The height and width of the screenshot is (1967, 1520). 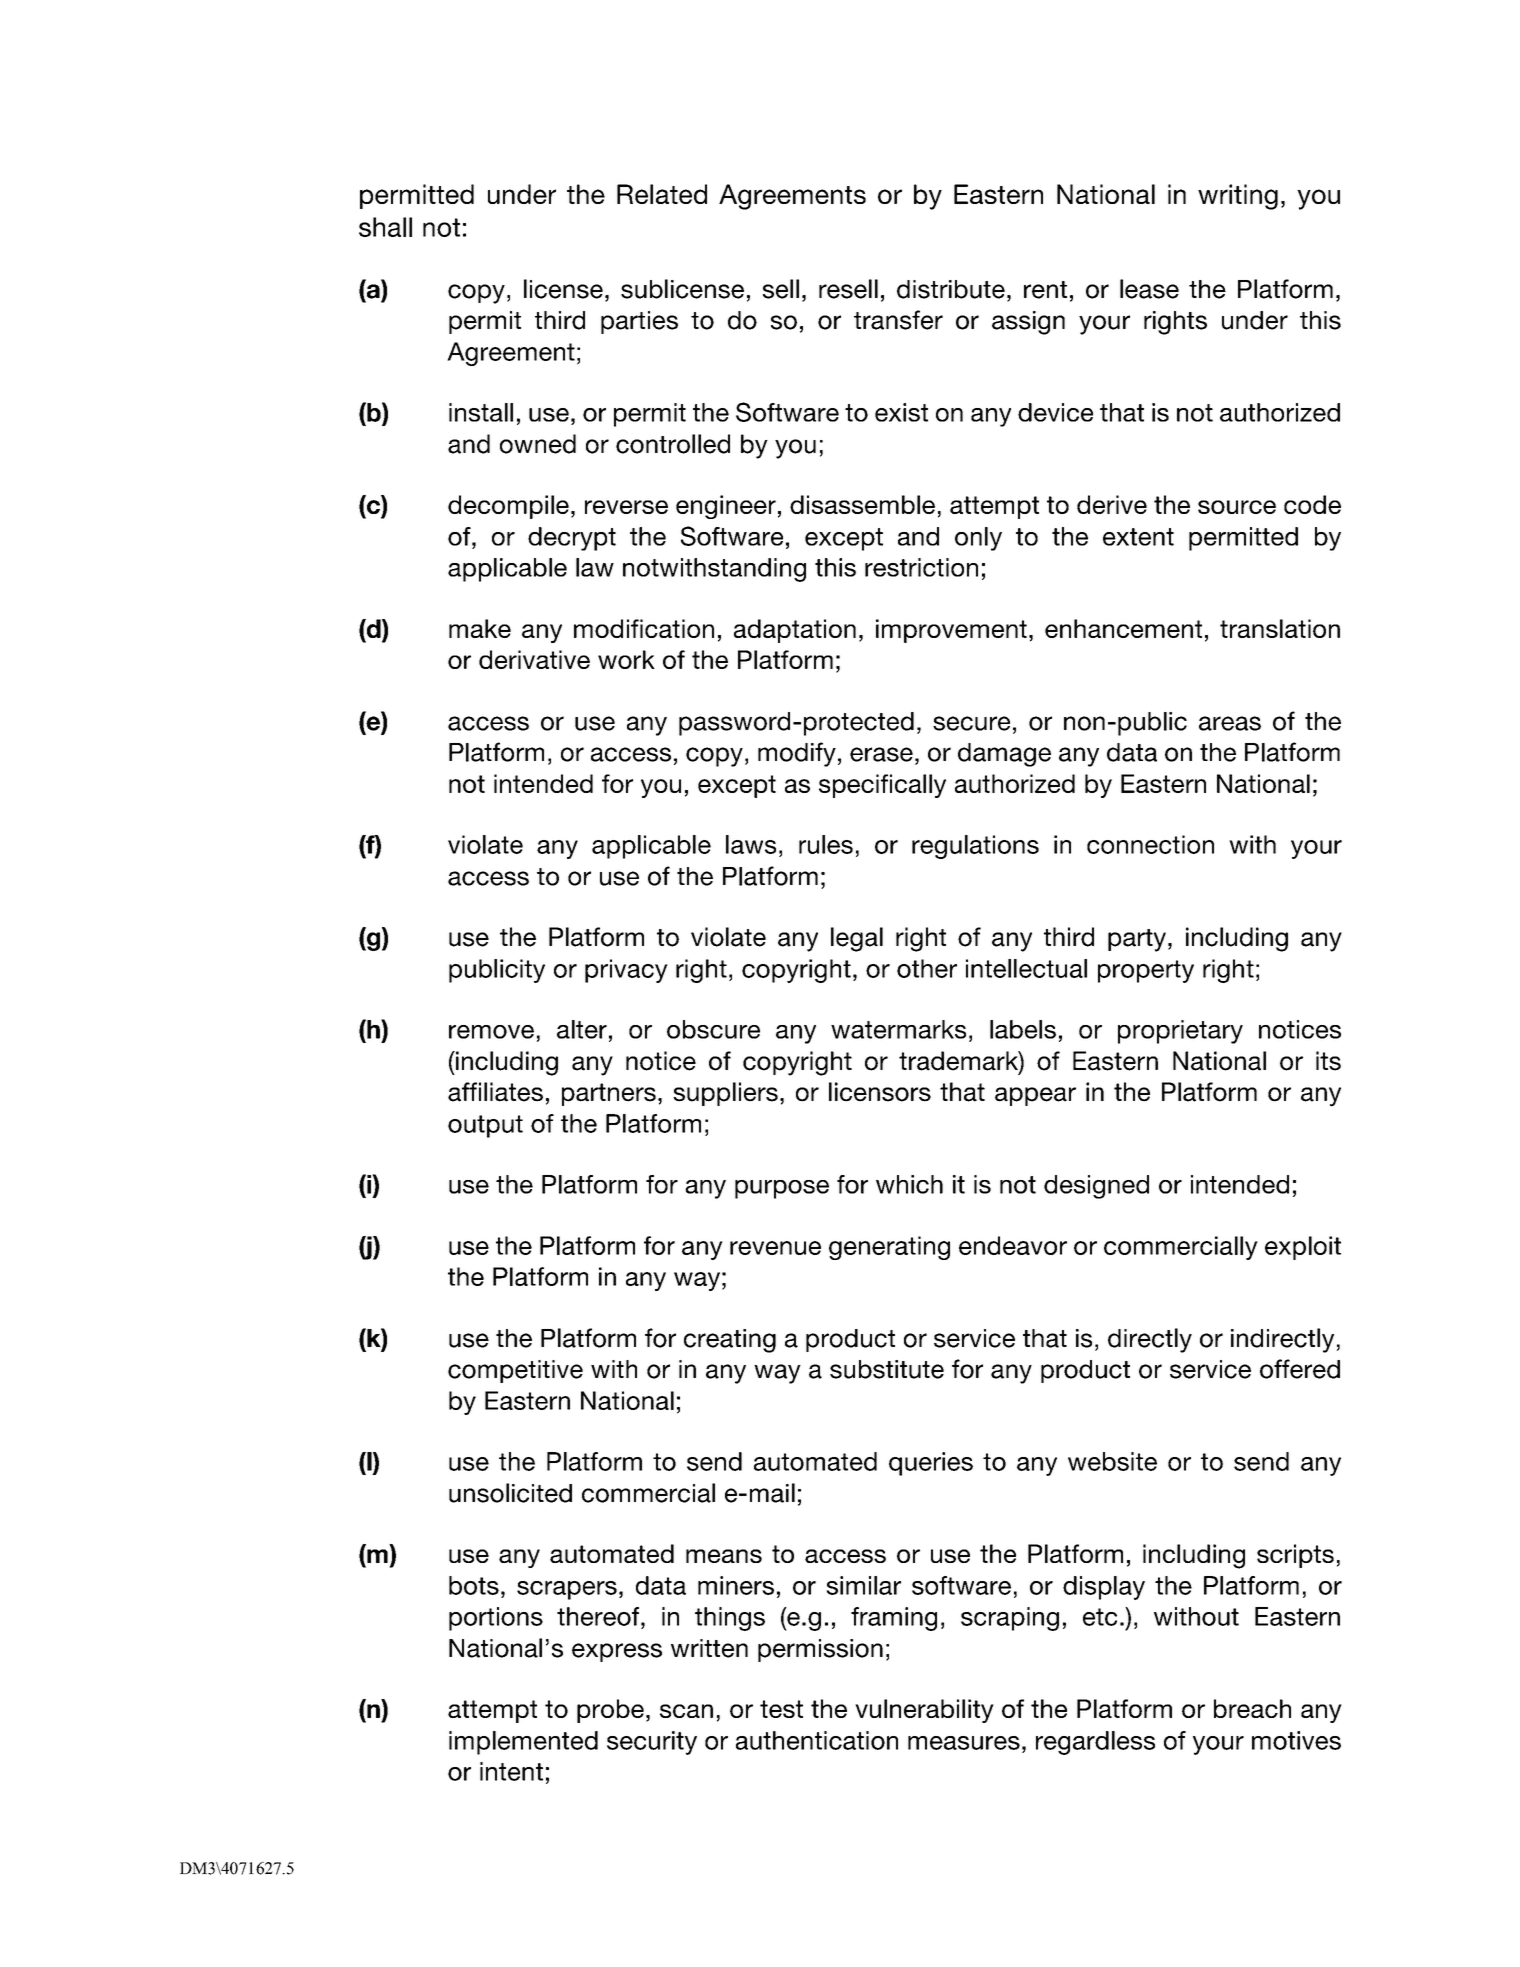 What do you see at coordinates (491, 1032) in the screenshot?
I see `remove` at bounding box center [491, 1032].
